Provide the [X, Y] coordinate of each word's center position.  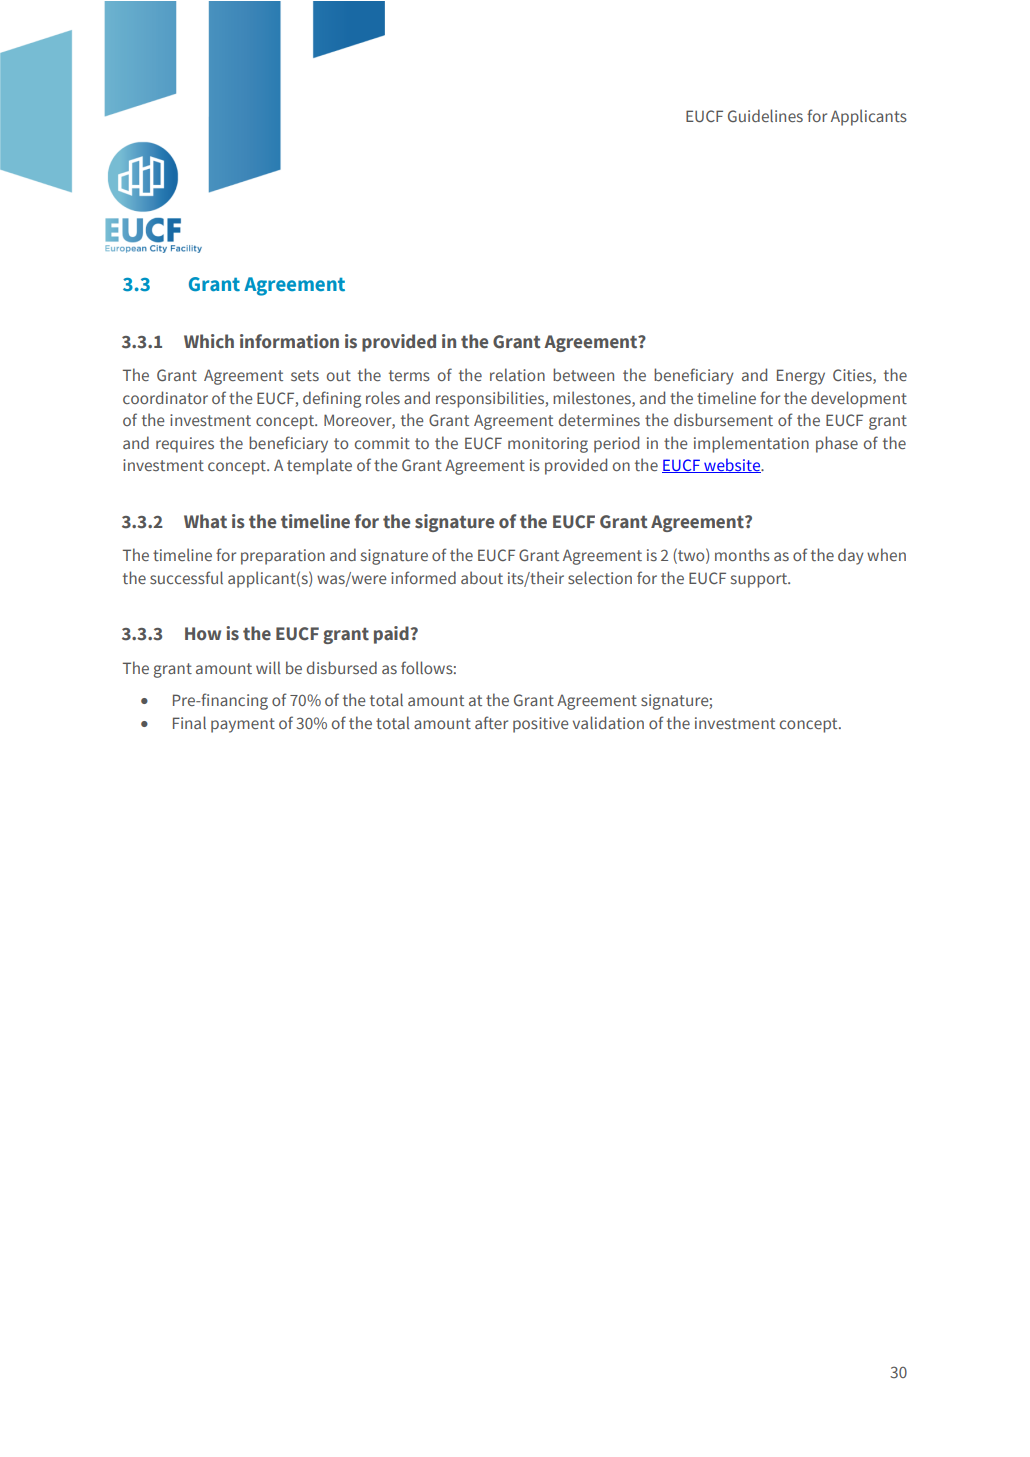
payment [243, 725]
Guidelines [765, 115]
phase [837, 444]
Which [209, 341]
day [851, 556]
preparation [283, 557]
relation [517, 374]
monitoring [548, 445]
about [482, 577]
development [859, 399]
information [289, 341]
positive [541, 725]
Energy [801, 377]
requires [185, 445]
